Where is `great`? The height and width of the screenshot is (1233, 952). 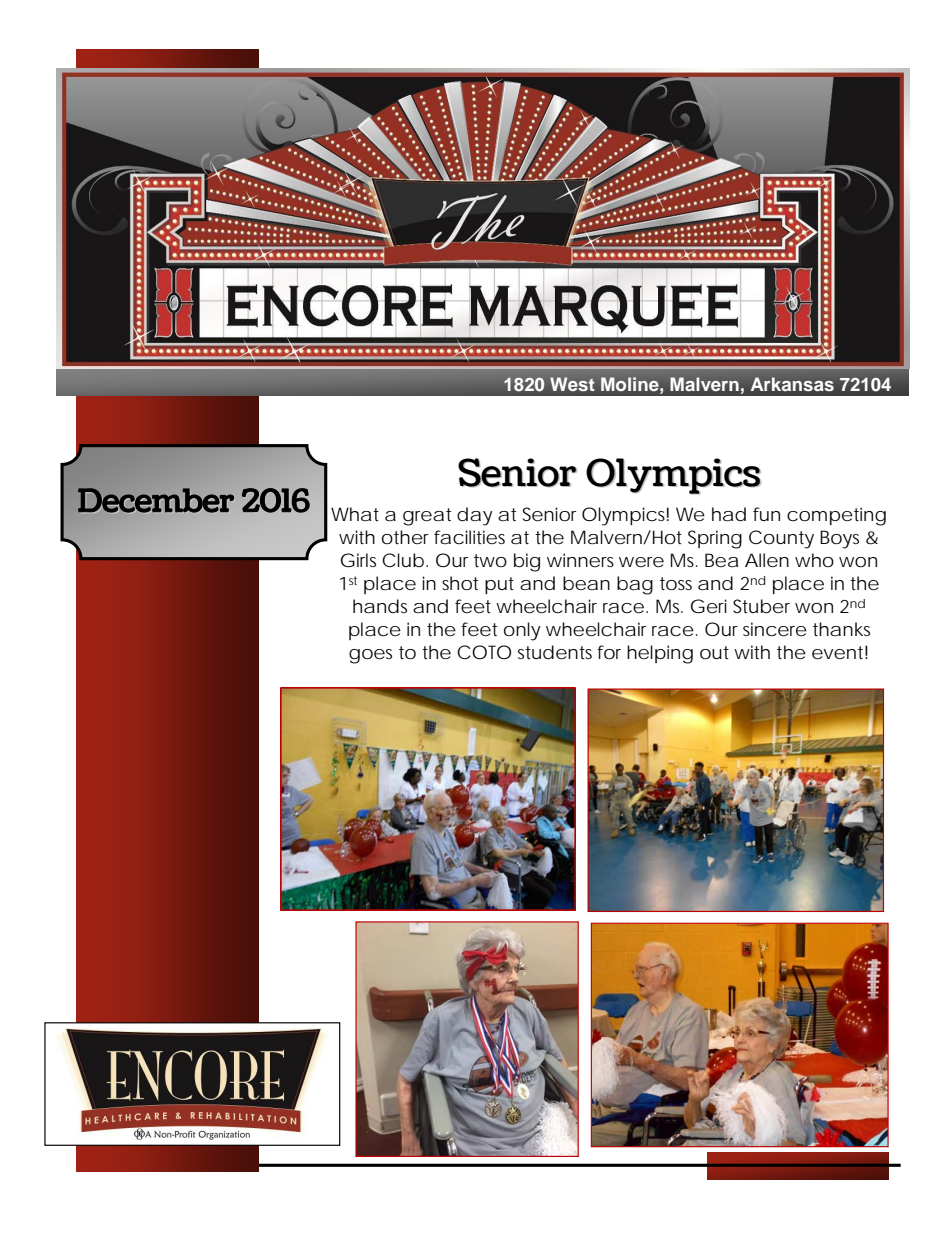 great is located at coordinates (427, 517).
